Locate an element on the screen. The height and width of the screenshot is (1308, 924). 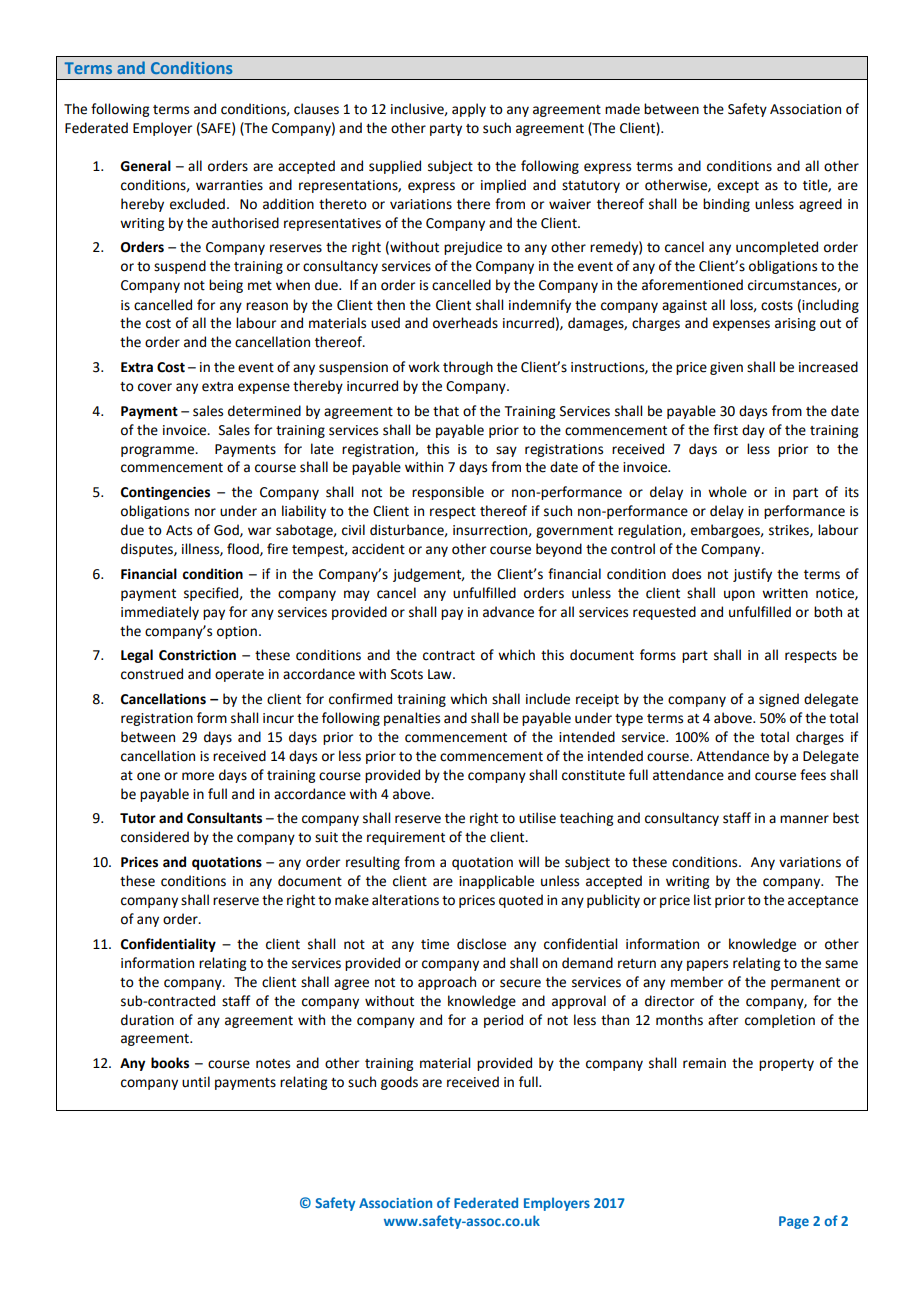
warranties is located at coordinates (229, 185).
